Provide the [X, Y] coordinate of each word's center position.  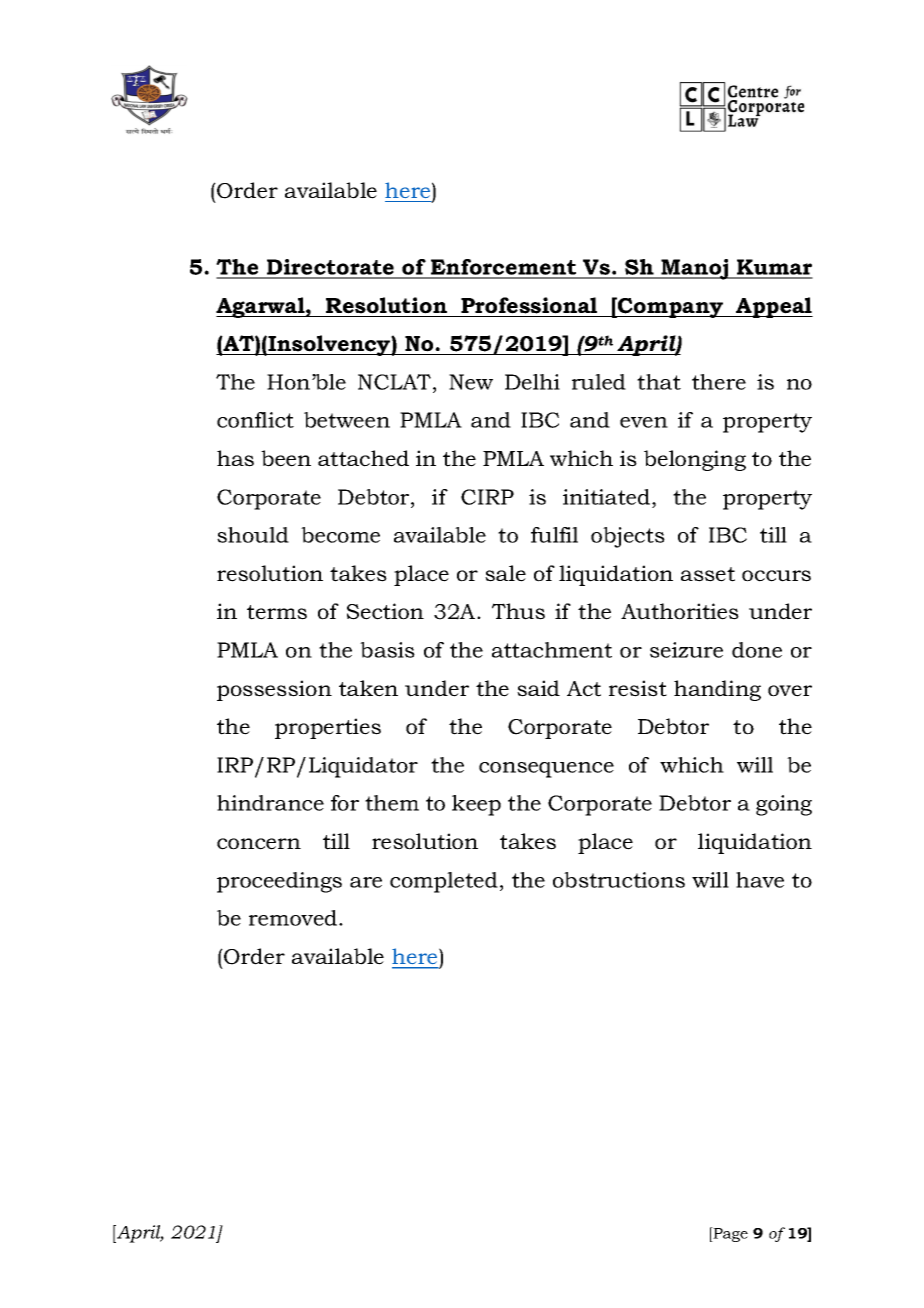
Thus [518, 611]
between [347, 420]
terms [277, 612]
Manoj [695, 269]
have [760, 880]
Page [730, 1234]
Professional [529, 305]
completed [444, 882]
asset [708, 574]
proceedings [279, 882]
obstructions [619, 880]
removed [294, 918]
